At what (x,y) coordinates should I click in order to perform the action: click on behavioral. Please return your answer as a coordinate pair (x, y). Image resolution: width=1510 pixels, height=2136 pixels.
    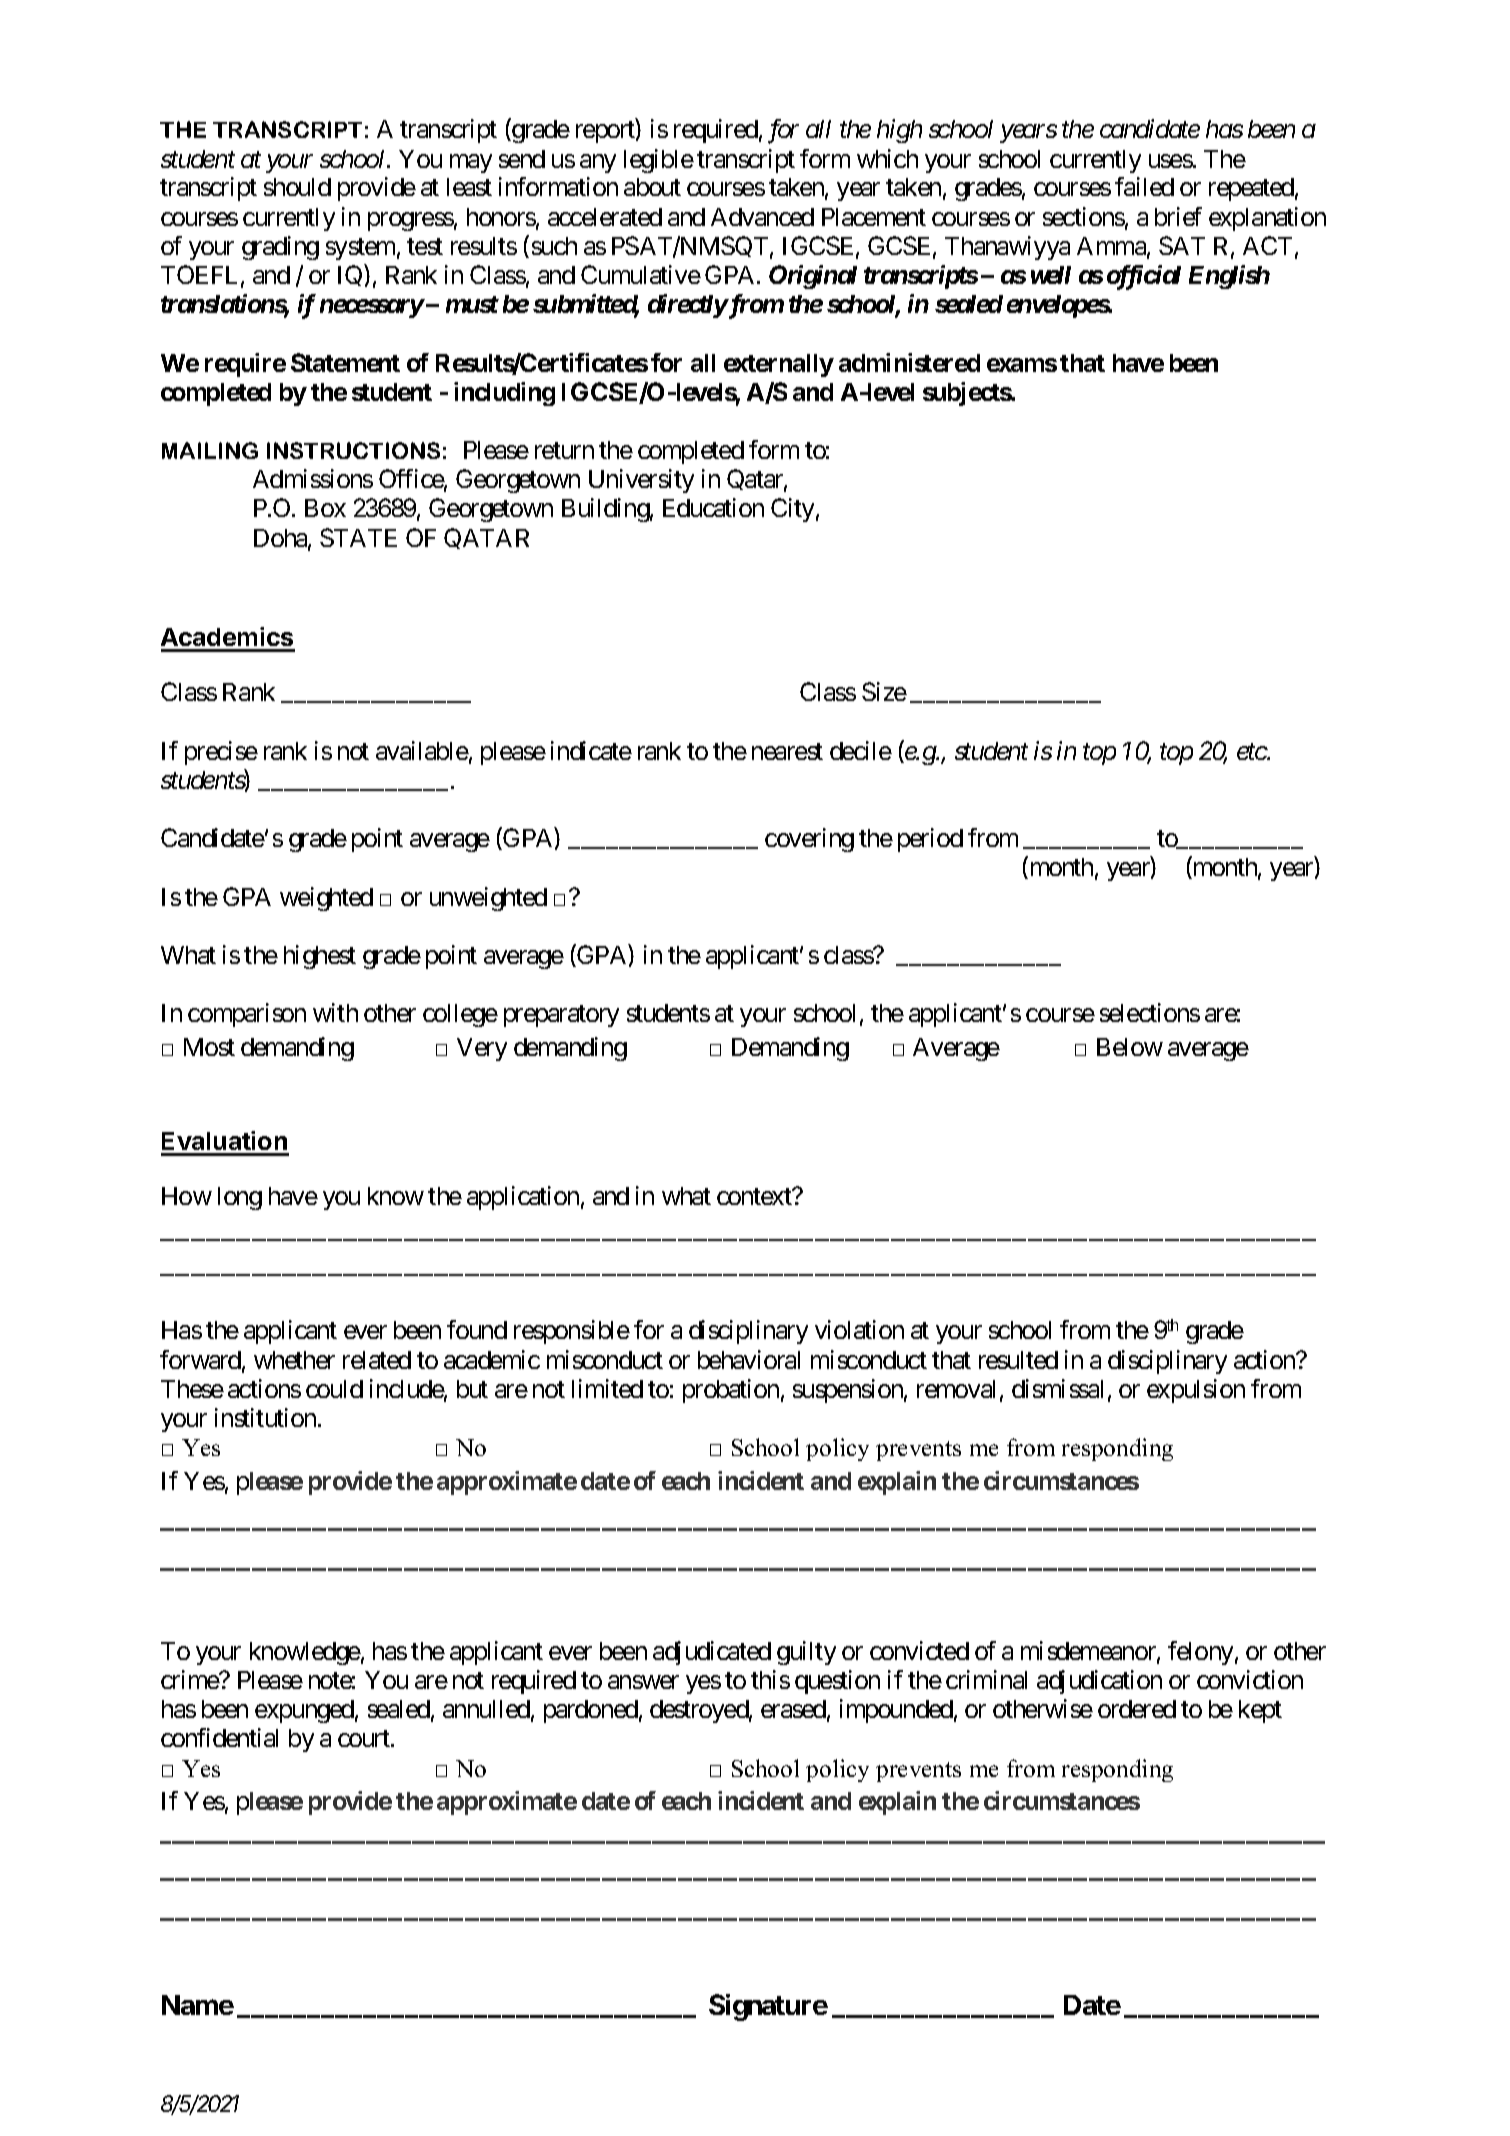
    Looking at the image, I should click on (749, 1359).
